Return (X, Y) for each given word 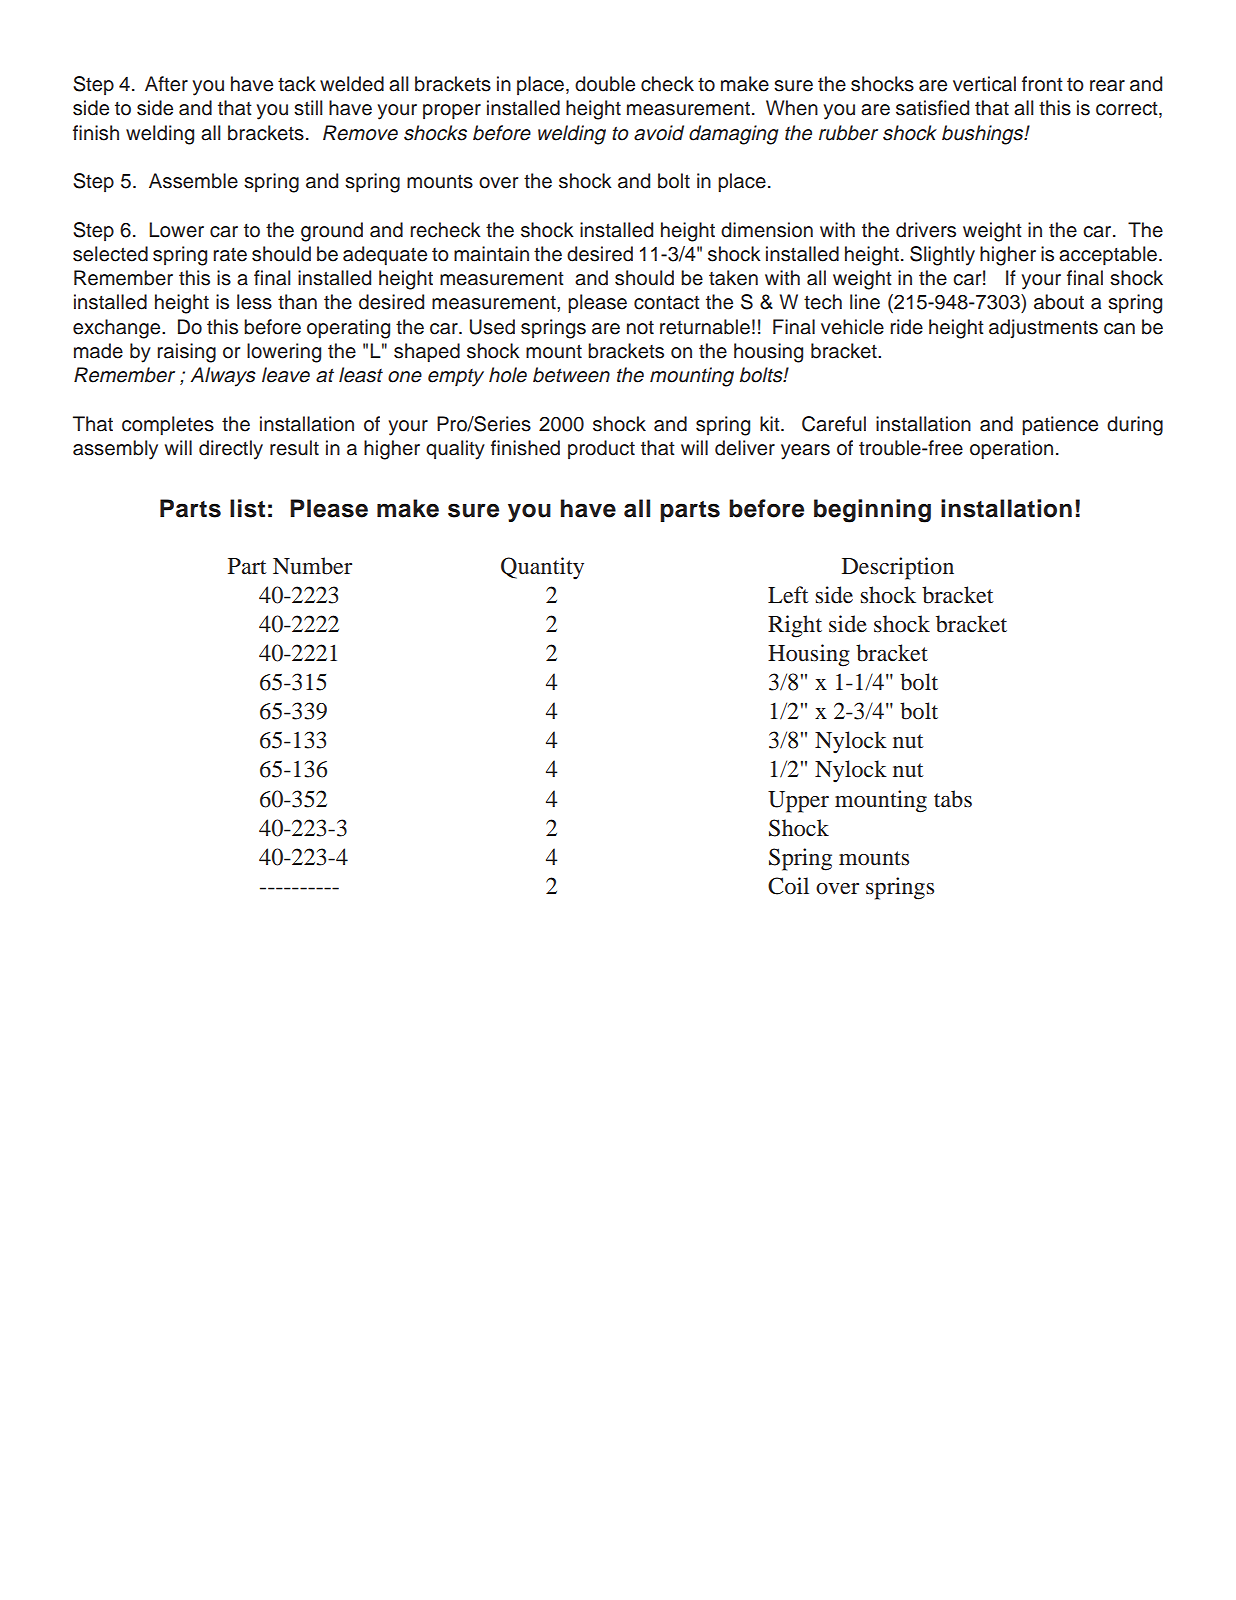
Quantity (542, 568)
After (166, 84)
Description (898, 568)
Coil (788, 886)
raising (186, 353)
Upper (798, 802)
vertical (984, 84)
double (605, 84)
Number (312, 566)
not (640, 328)
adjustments (1043, 329)
